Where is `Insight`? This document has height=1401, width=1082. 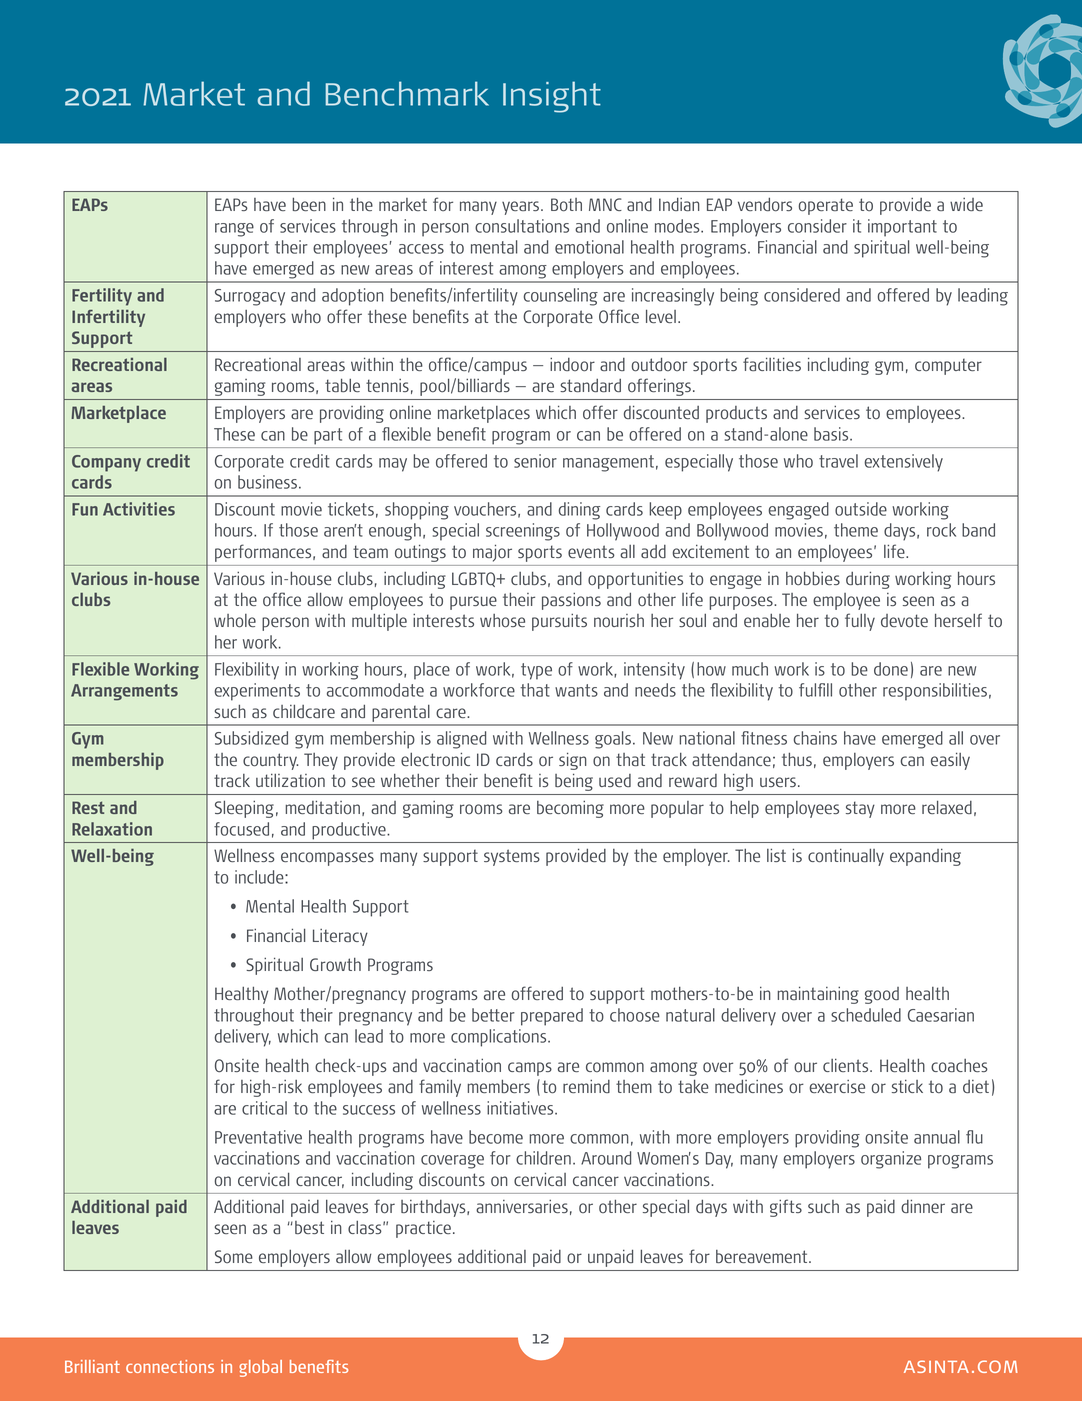 Insight is located at coordinates (552, 97).
